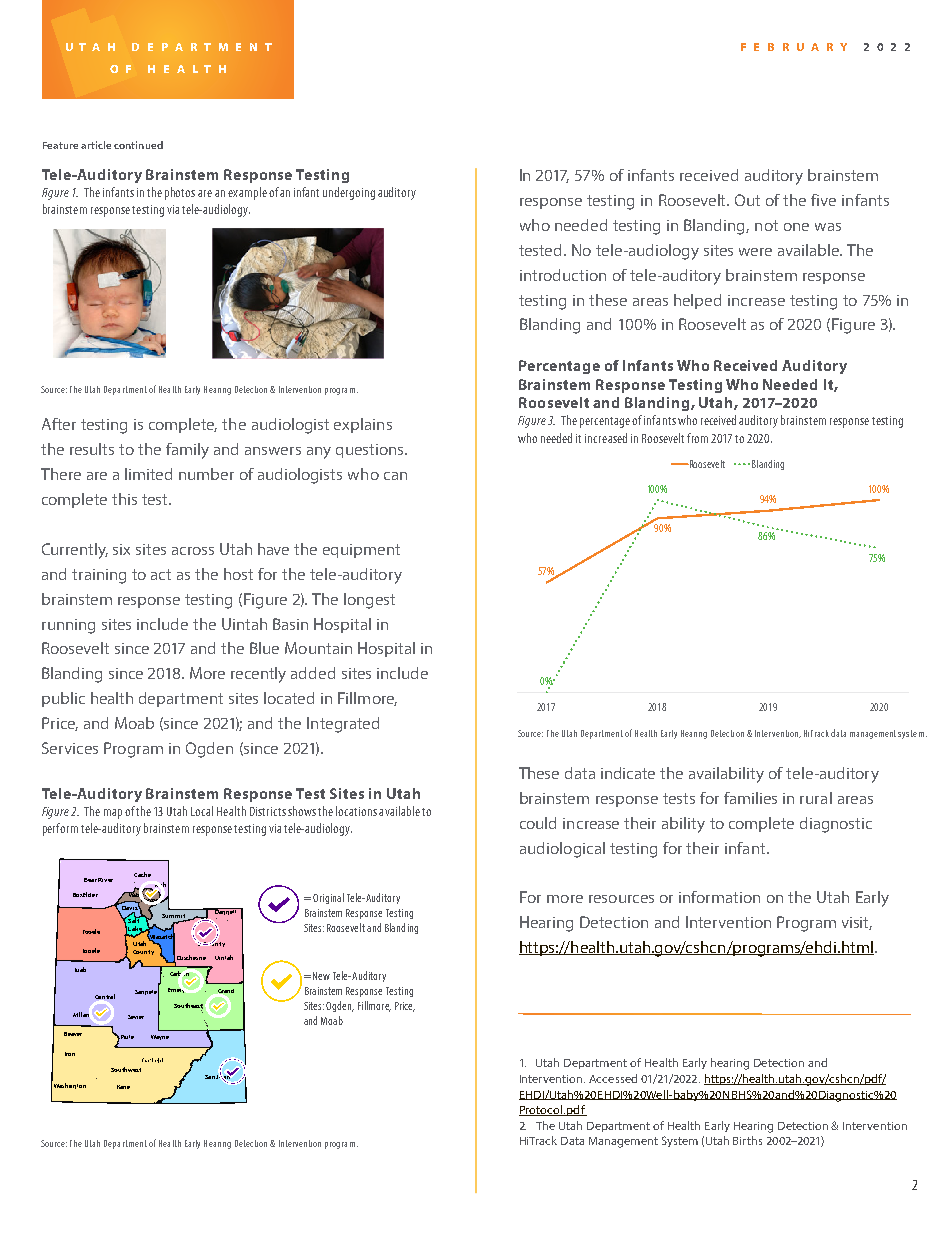 The height and width of the image is (1233, 952). I want to click on Kane, so click(123, 1087).
